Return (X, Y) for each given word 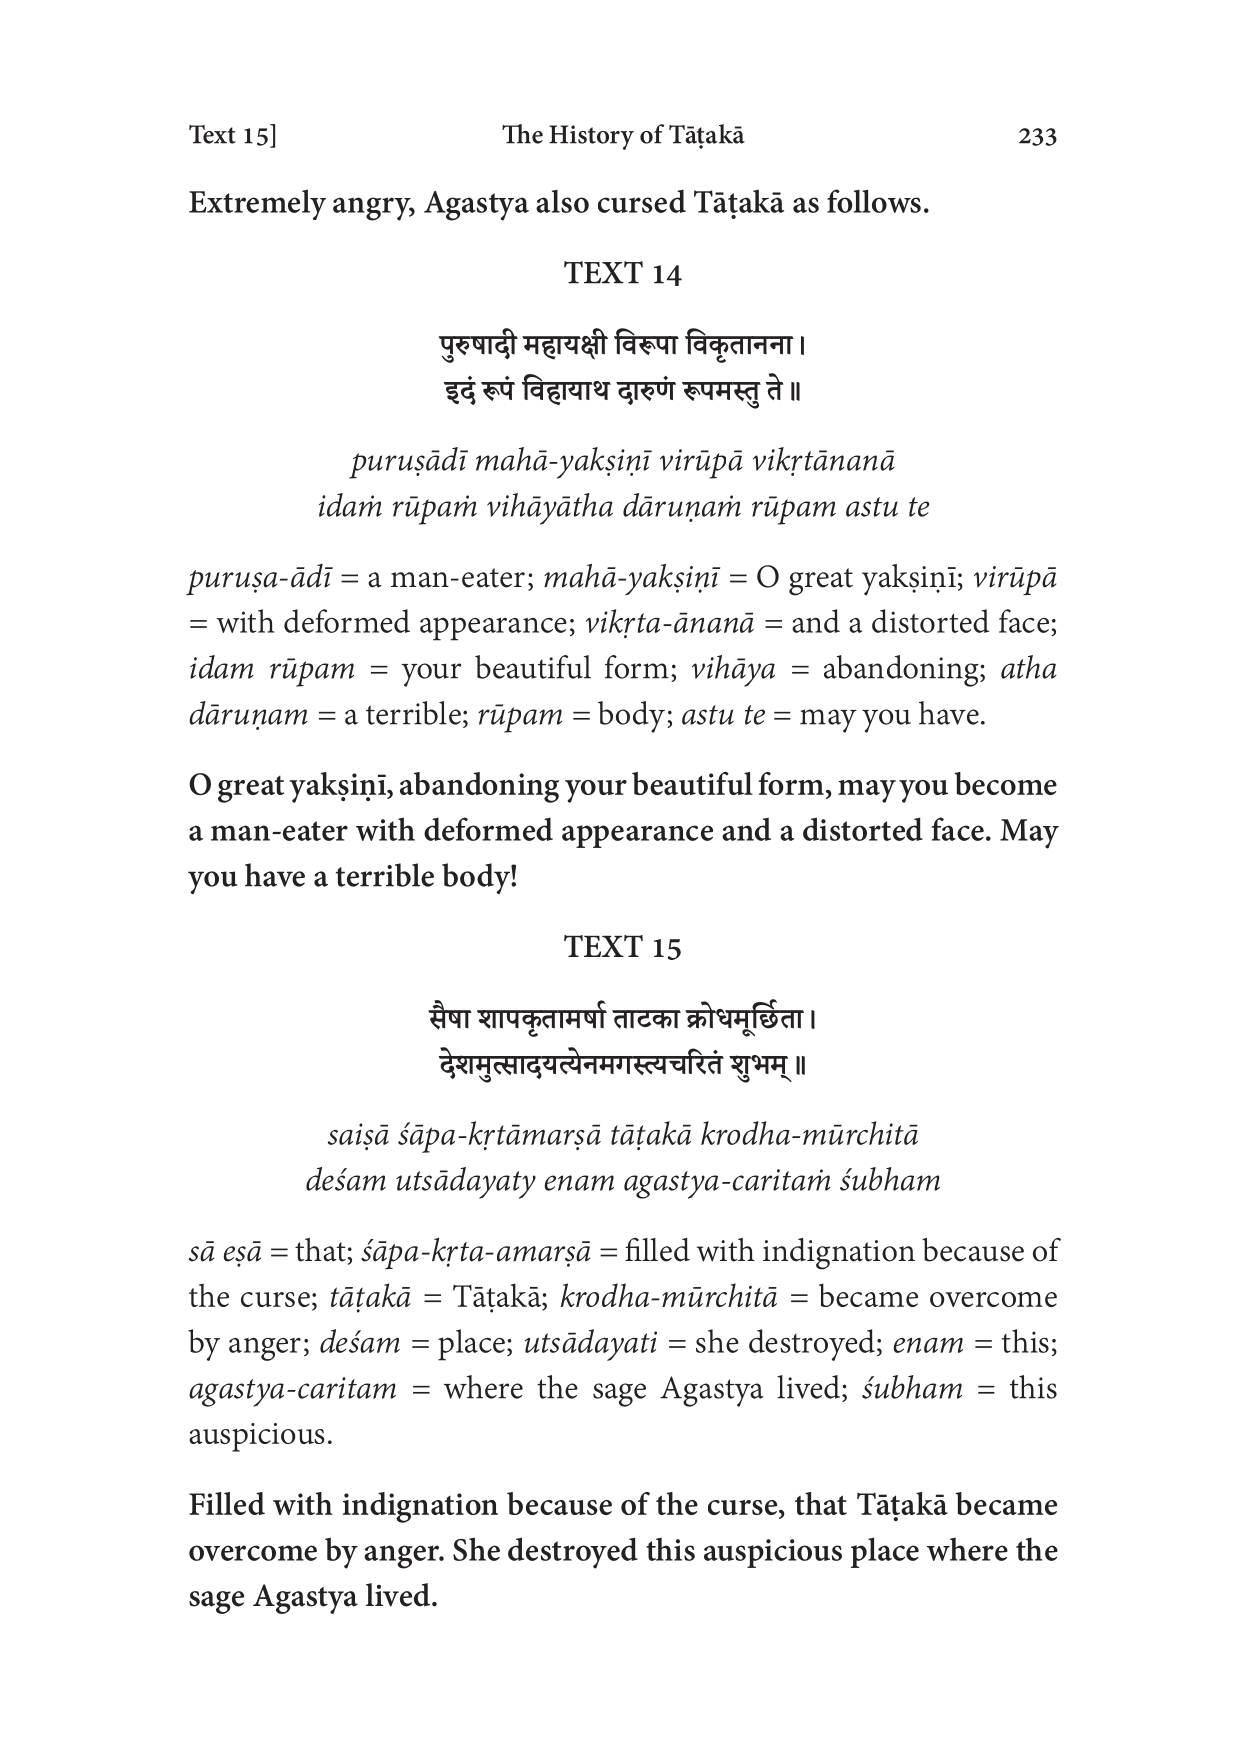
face (957, 829)
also (562, 201)
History (591, 137)
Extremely (257, 204)
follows (874, 201)
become (1005, 783)
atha (1029, 667)
